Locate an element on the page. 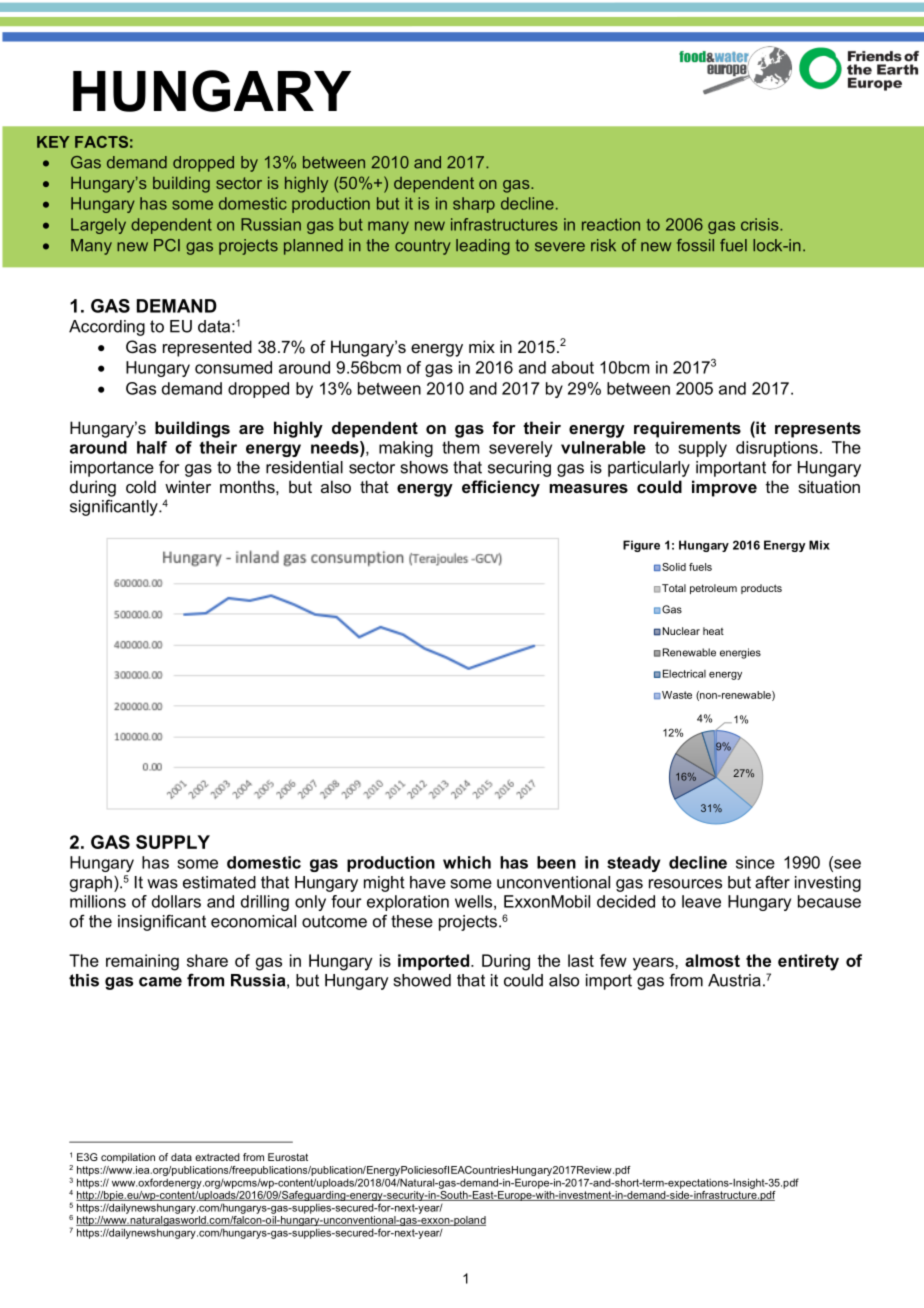  have is located at coordinates (428, 882).
